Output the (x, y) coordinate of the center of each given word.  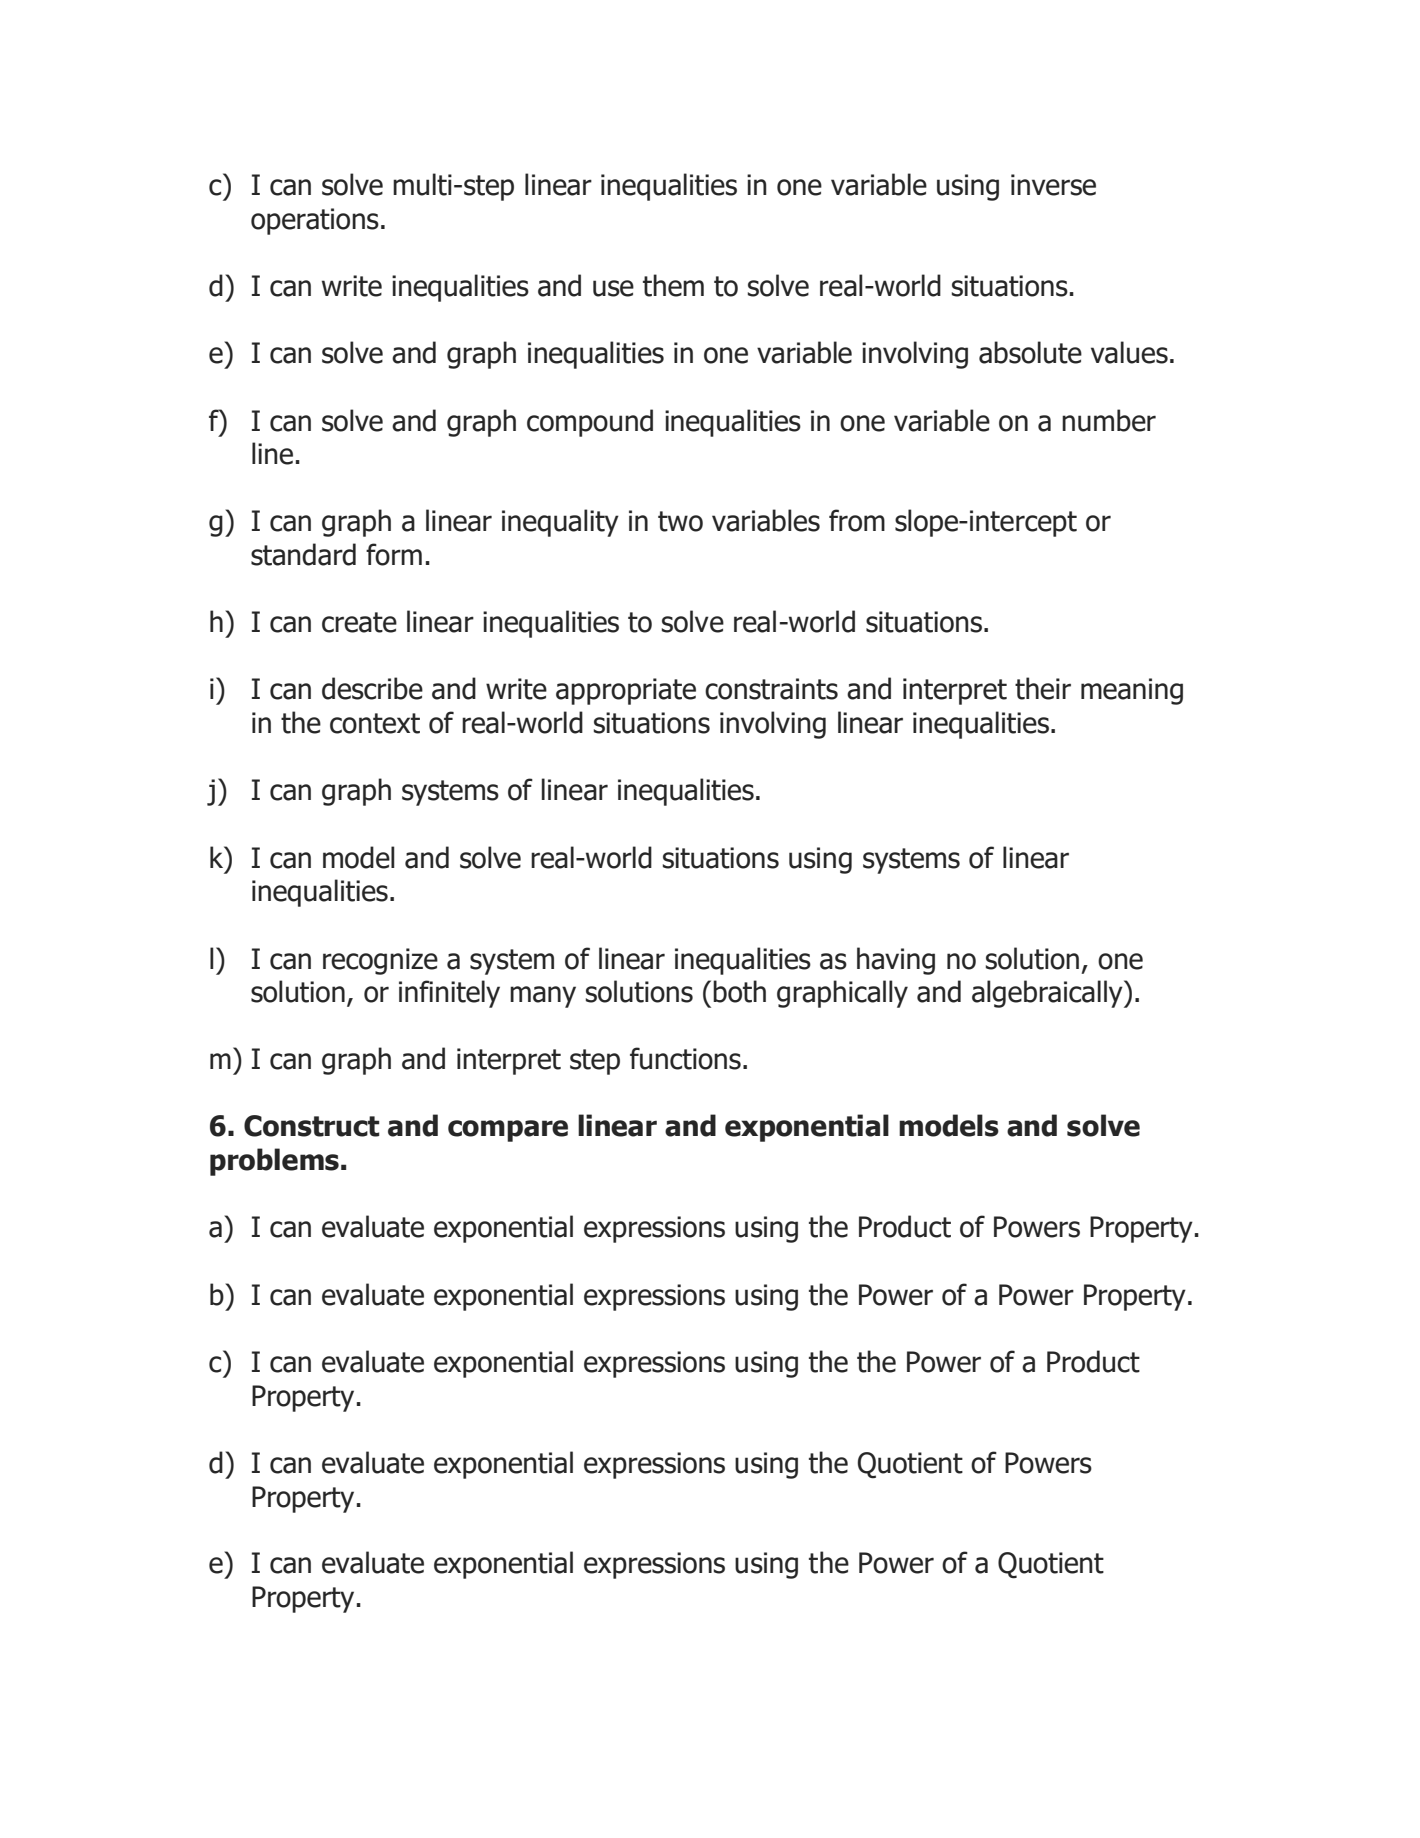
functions (685, 1058)
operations (315, 221)
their (1043, 688)
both (739, 991)
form (394, 554)
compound (590, 423)
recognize (380, 961)
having (896, 961)
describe (372, 688)
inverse (1053, 185)
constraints (771, 689)
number (1109, 420)
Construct (312, 1126)
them (673, 285)
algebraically (1048, 994)
